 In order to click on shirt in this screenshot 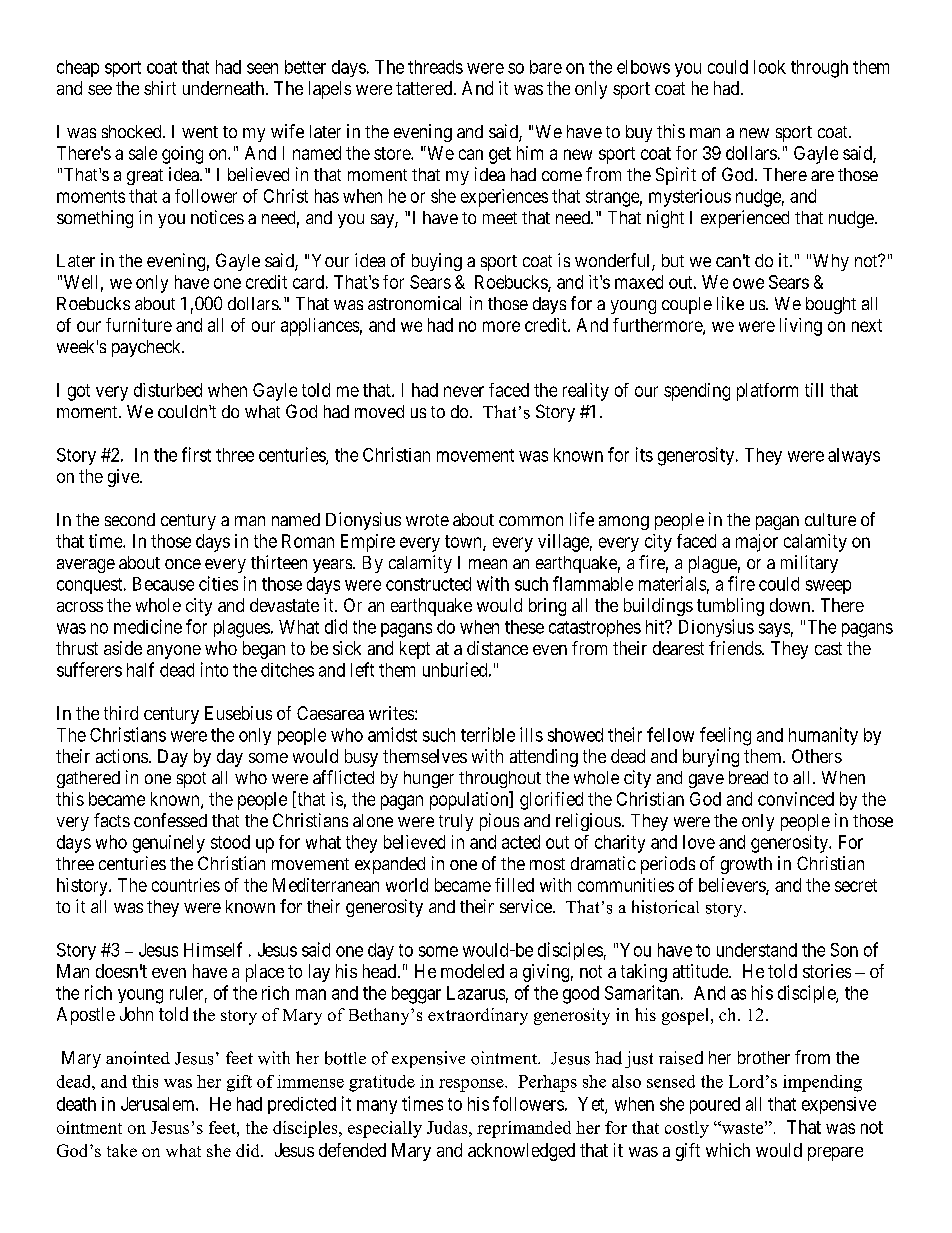, I will do `click(160, 88)`.
